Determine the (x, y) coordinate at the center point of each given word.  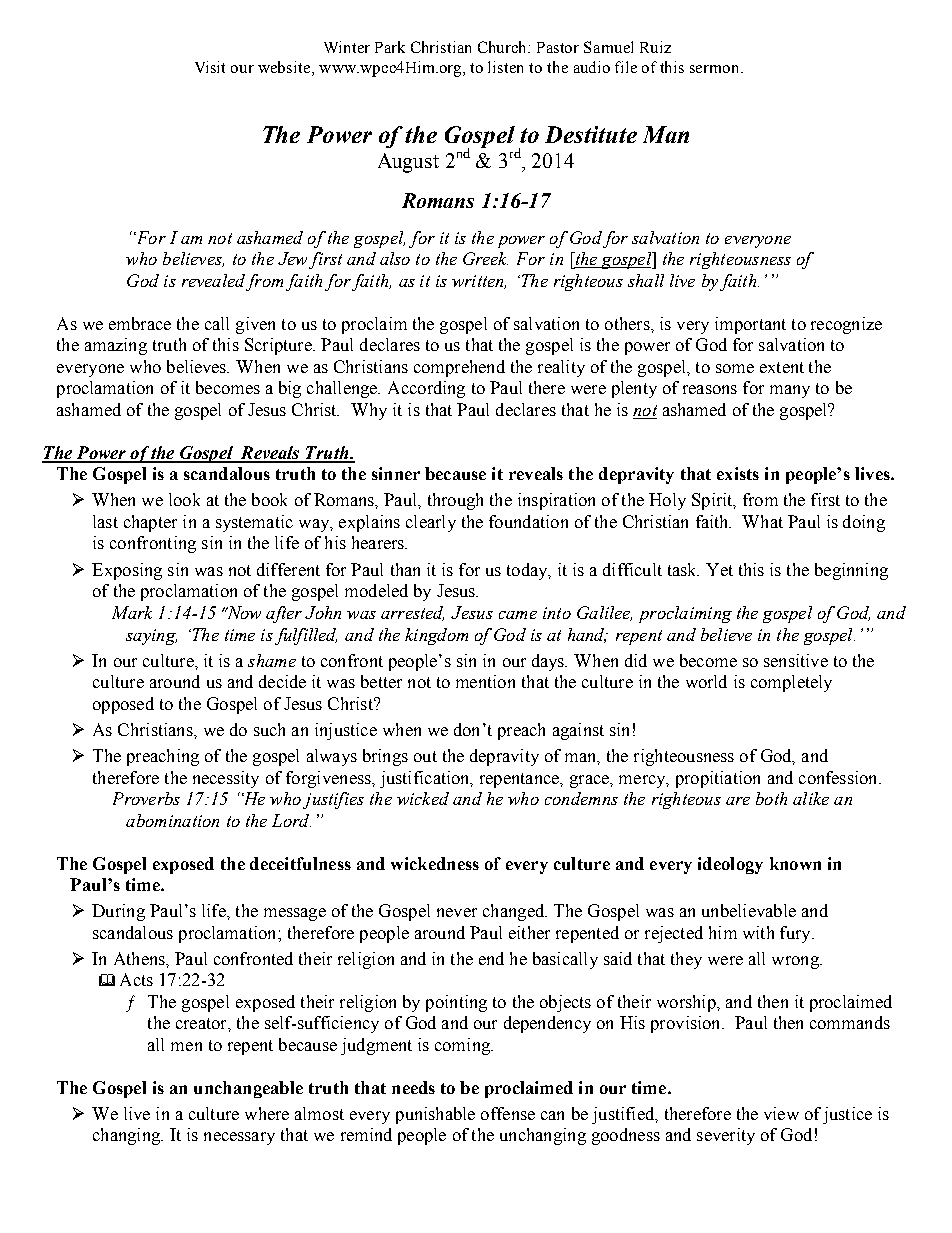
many (790, 391)
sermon (716, 69)
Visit (210, 67)
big (290, 389)
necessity (226, 779)
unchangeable (248, 1089)
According (426, 389)
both (771, 798)
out (425, 756)
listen (505, 67)
